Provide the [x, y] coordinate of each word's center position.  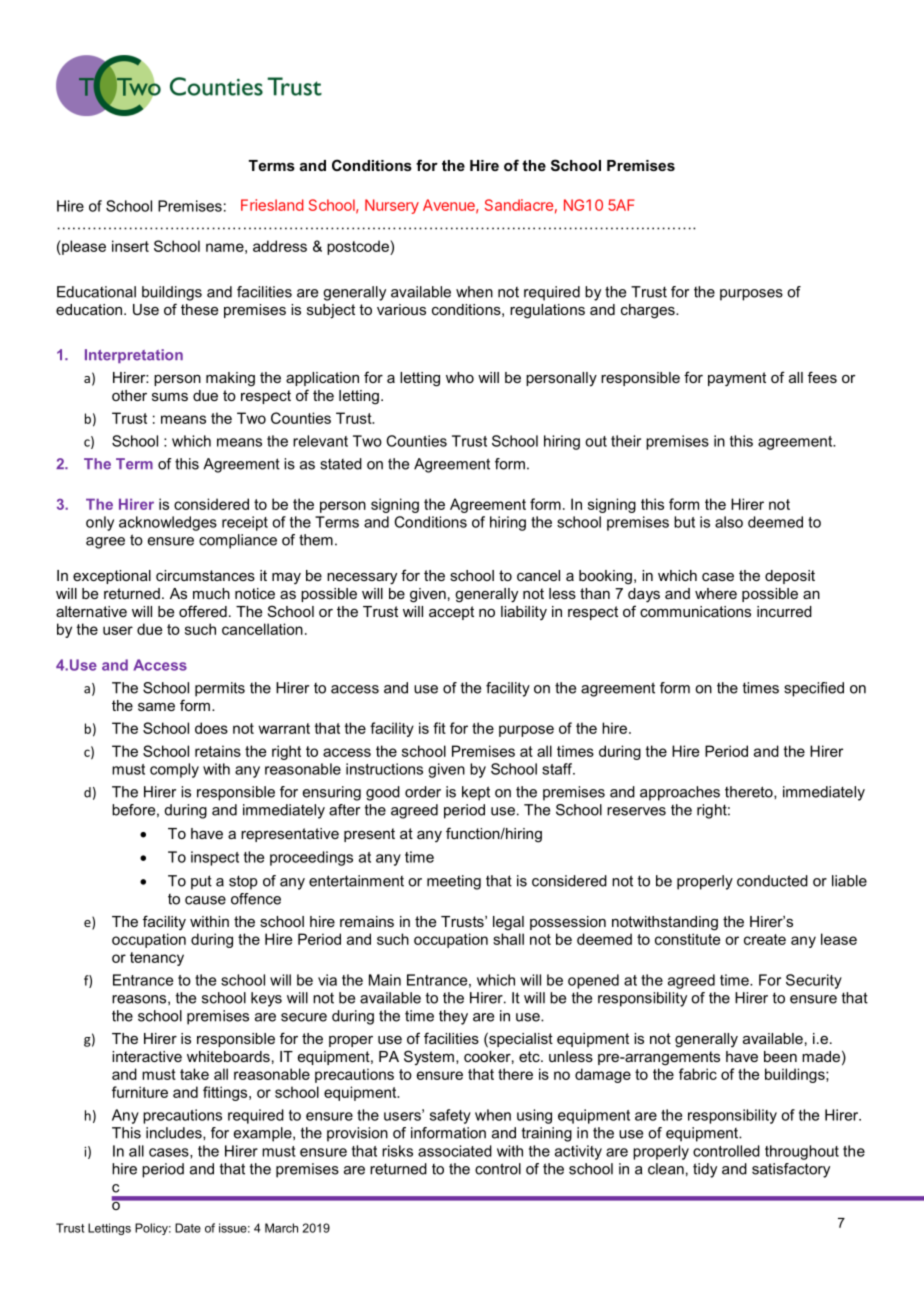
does [211, 728]
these [199, 309]
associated [455, 1151]
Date [188, 1228]
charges [649, 311]
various [401, 309]
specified [814, 689]
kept [476, 793]
